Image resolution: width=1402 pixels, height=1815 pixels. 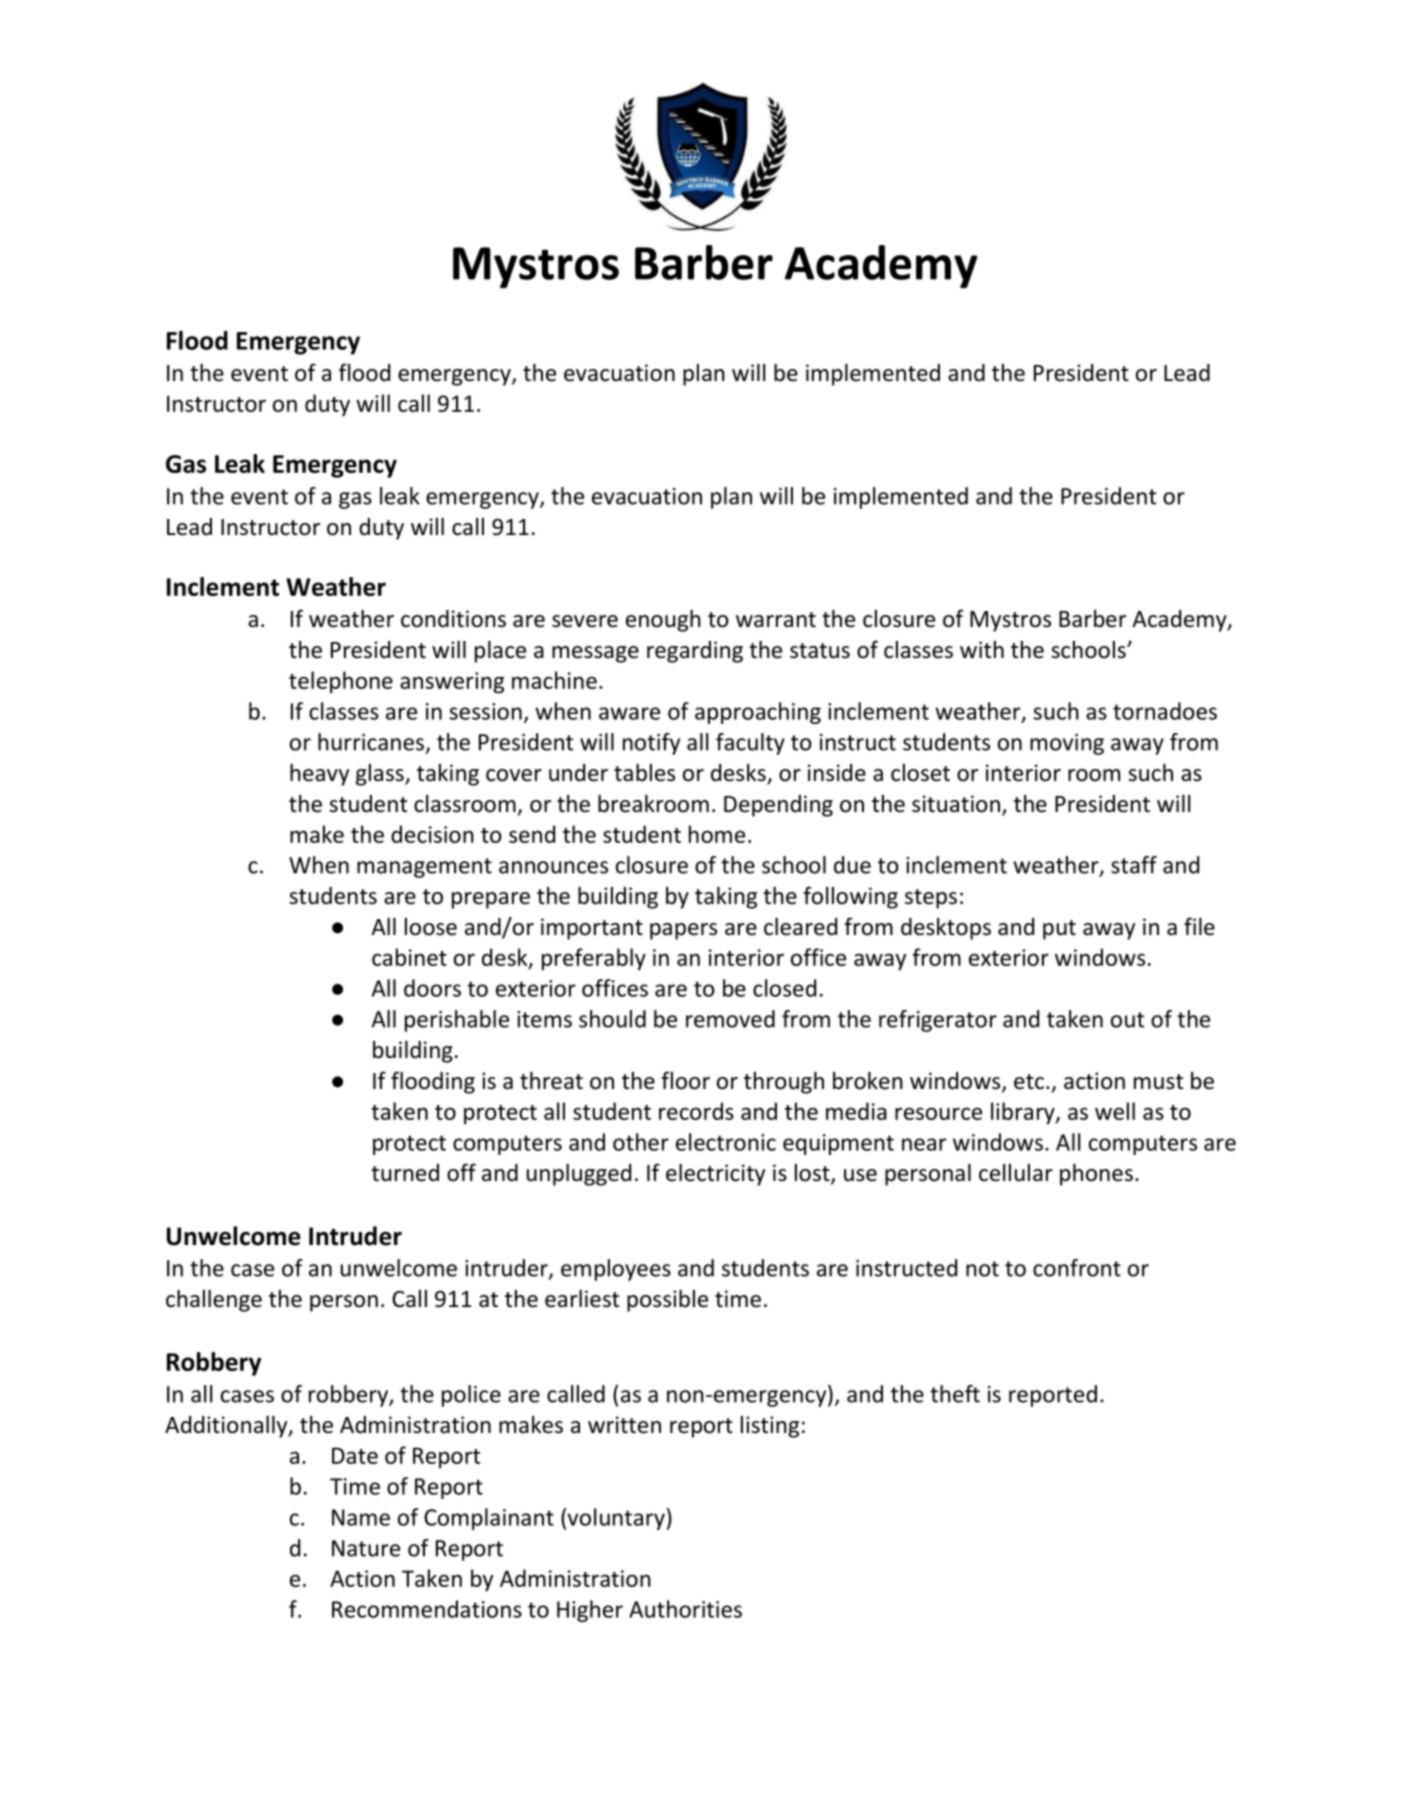 I want to click on turned, so click(x=405, y=1173).
